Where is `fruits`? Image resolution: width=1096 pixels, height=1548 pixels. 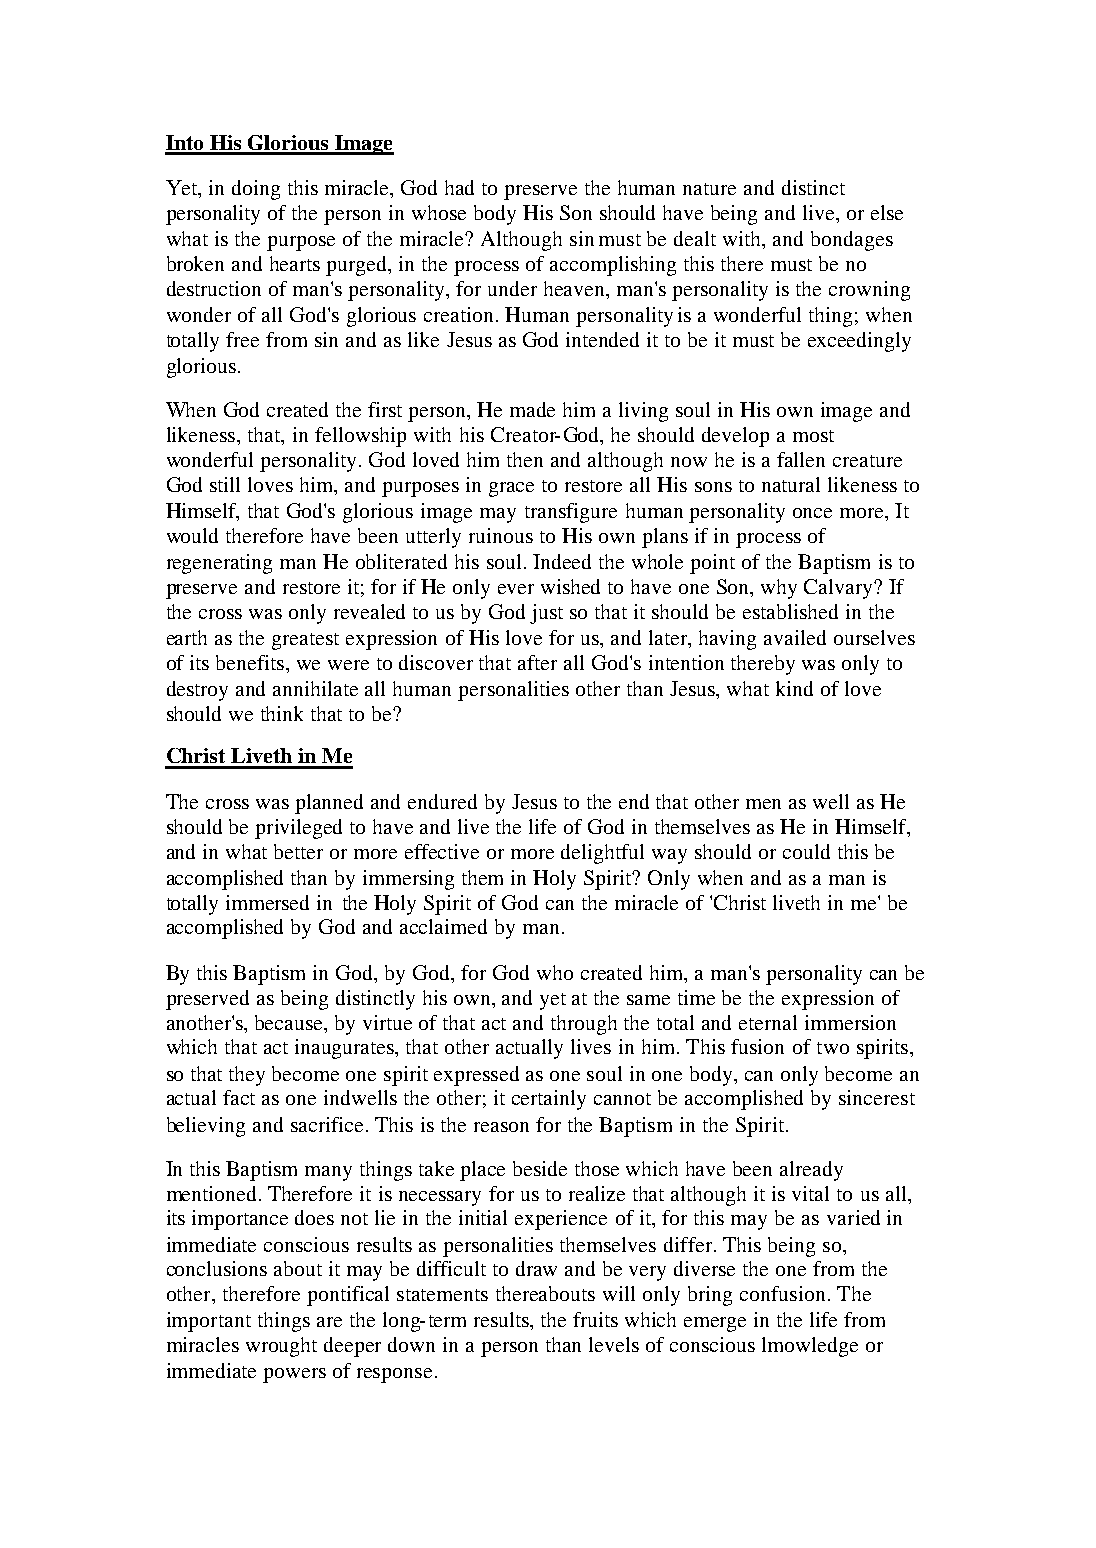 fruits is located at coordinates (595, 1319).
